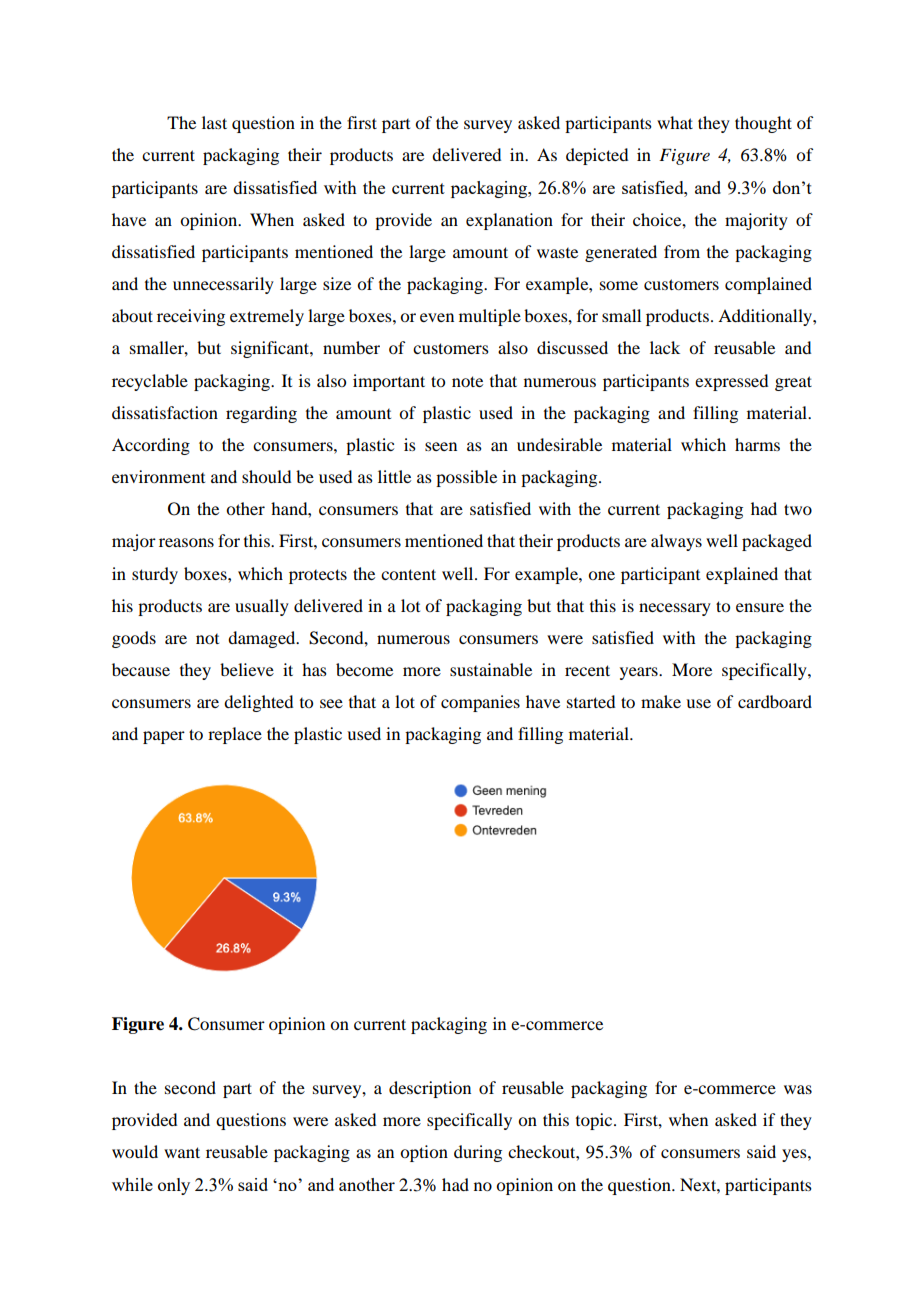  Describe the element at coordinates (182, 1152) in the page. I see `want` at that location.
